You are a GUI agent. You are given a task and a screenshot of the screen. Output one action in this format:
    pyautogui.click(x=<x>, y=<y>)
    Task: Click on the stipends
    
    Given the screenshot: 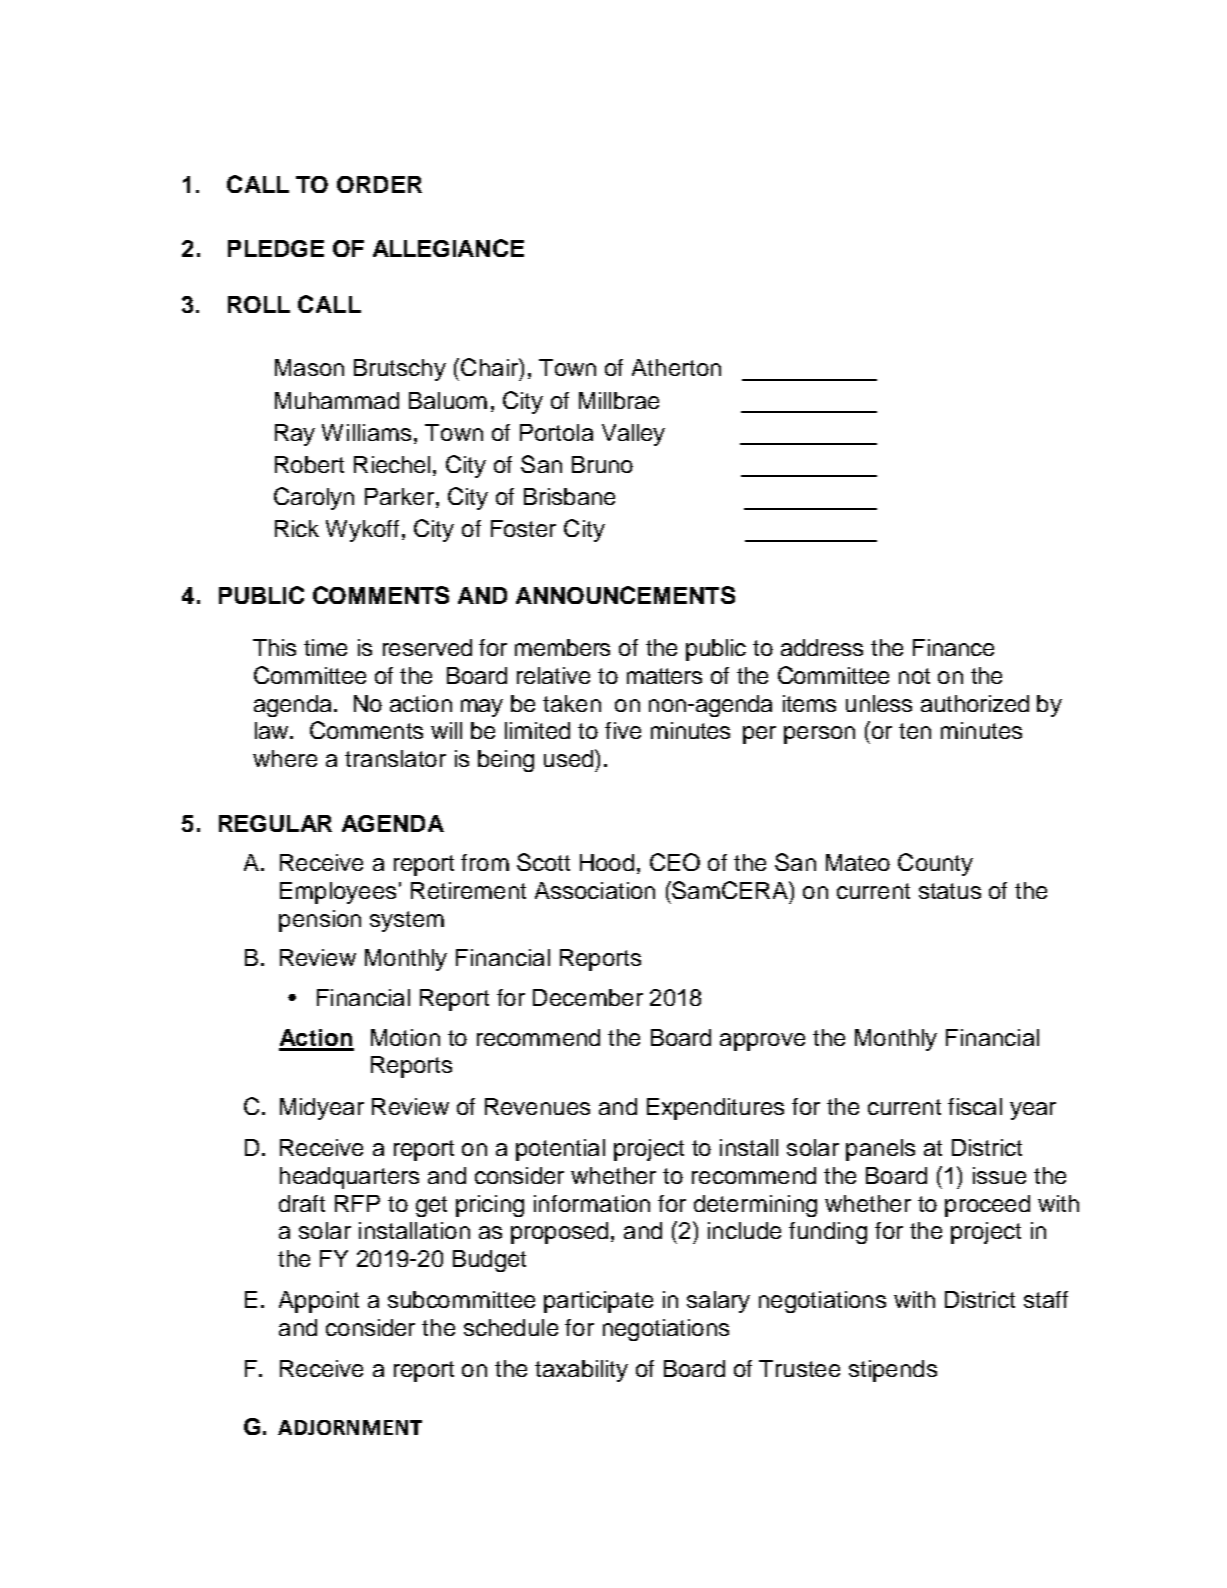 What is the action you would take?
    pyautogui.click(x=893, y=1371)
